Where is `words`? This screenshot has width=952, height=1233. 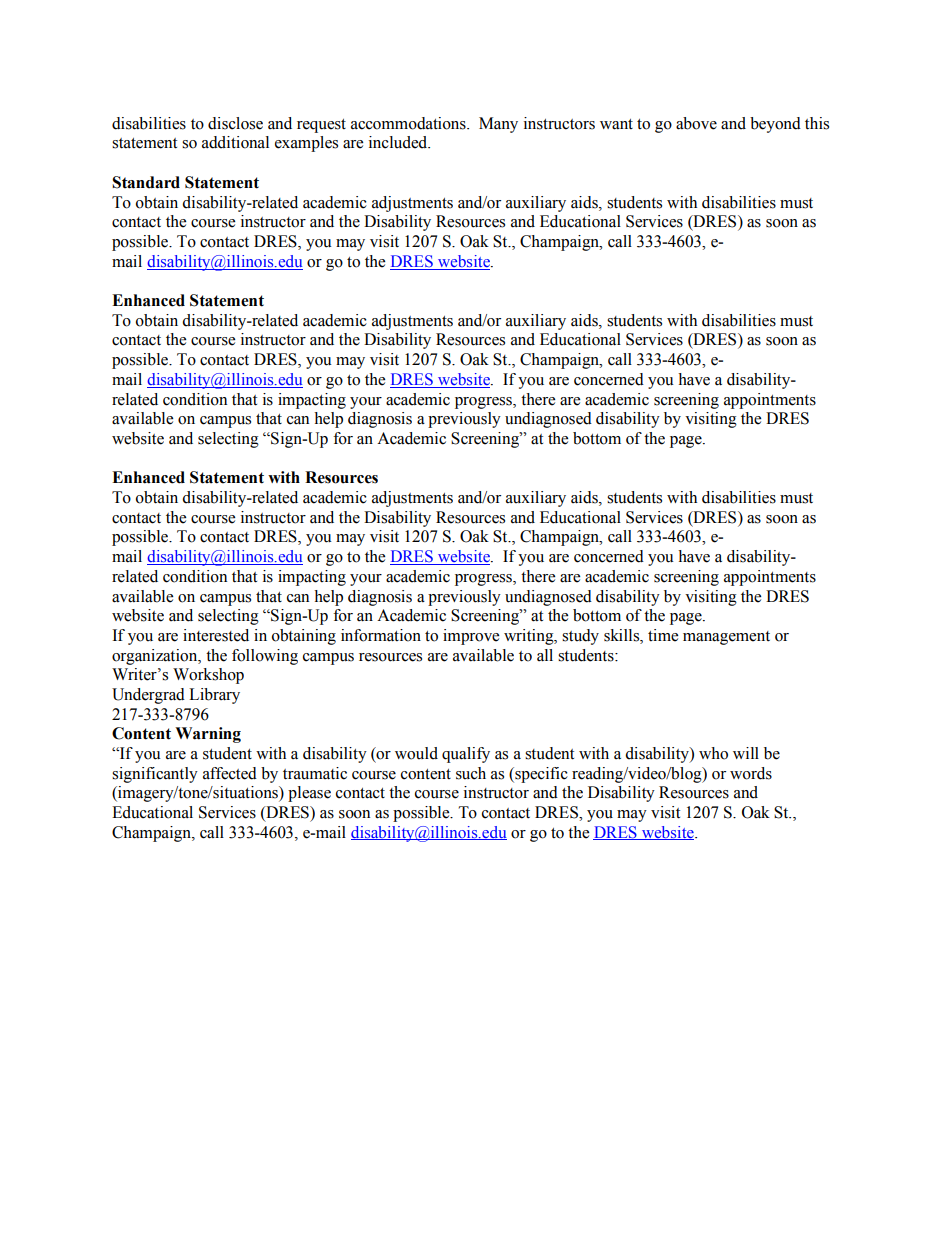
words is located at coordinates (751, 773).
